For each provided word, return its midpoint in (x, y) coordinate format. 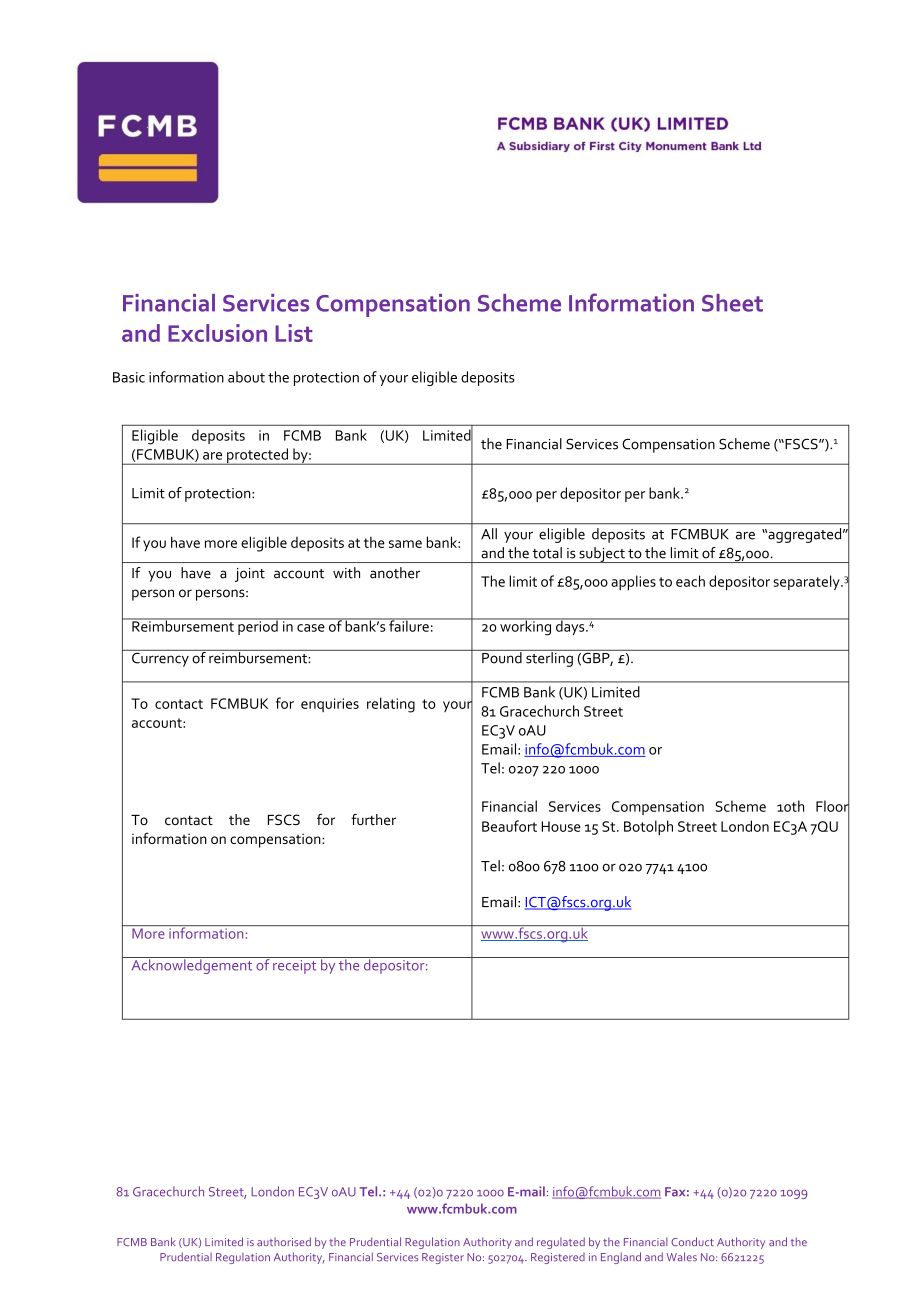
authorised (284, 1241)
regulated (561, 1243)
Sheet (732, 303)
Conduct (692, 1241)
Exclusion (217, 333)
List (294, 333)
